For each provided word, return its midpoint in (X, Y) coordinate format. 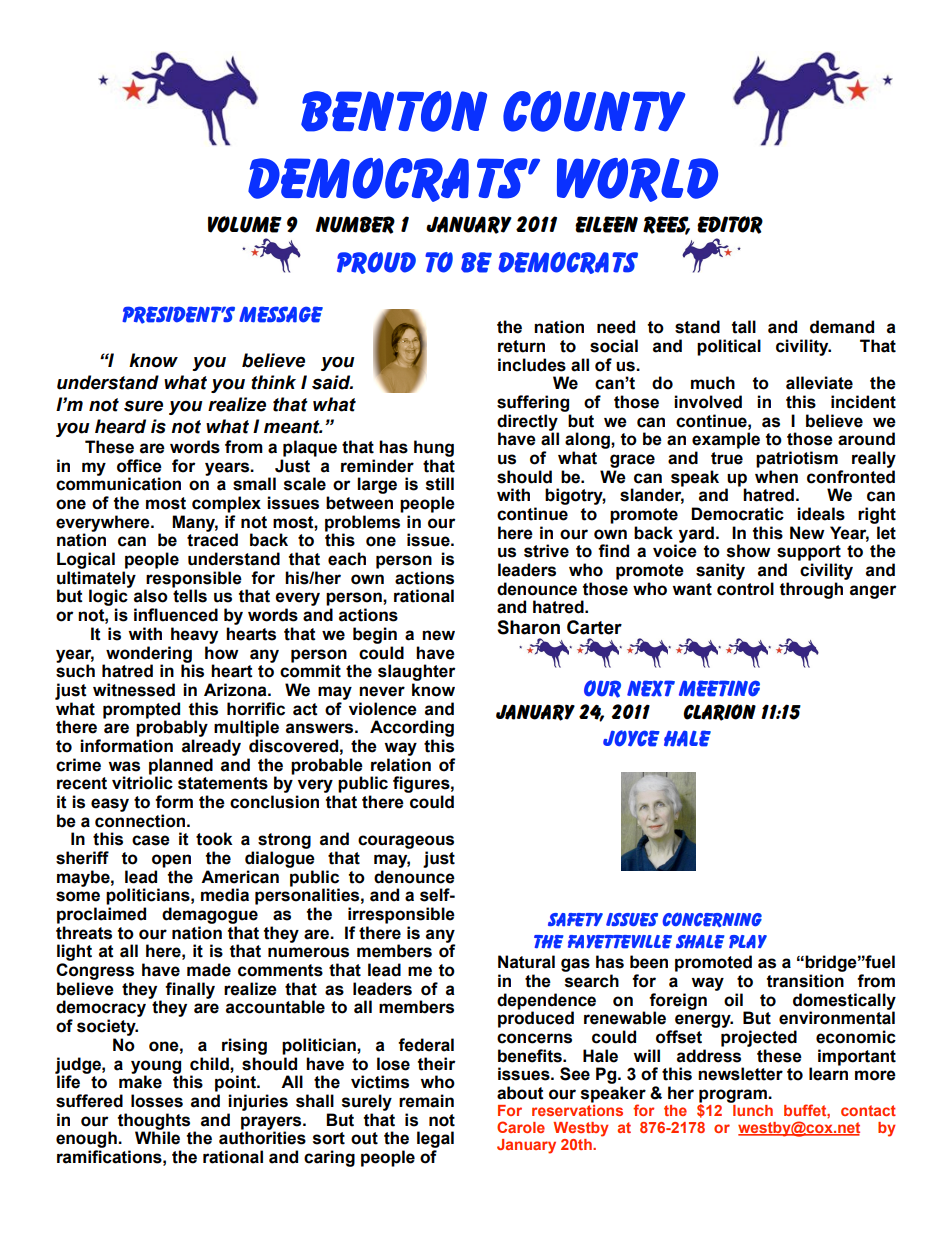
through (811, 590)
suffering (533, 403)
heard (120, 426)
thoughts (154, 1122)
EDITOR (730, 225)
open (171, 861)
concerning (712, 919)
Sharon (528, 627)
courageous (406, 842)
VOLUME (245, 224)
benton (394, 111)
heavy (194, 635)
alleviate (819, 383)
